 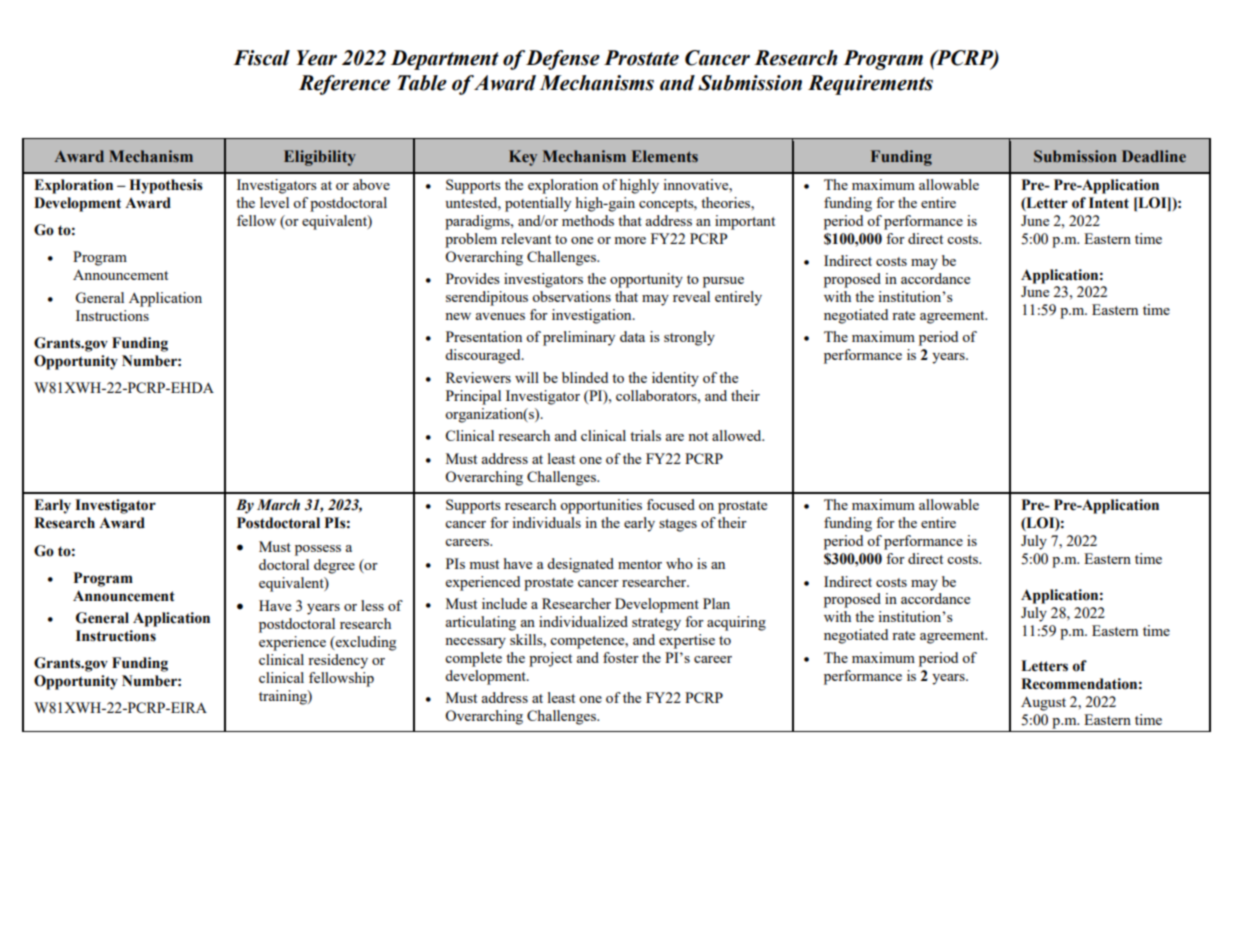 I want to click on August, so click(x=1043, y=703).
